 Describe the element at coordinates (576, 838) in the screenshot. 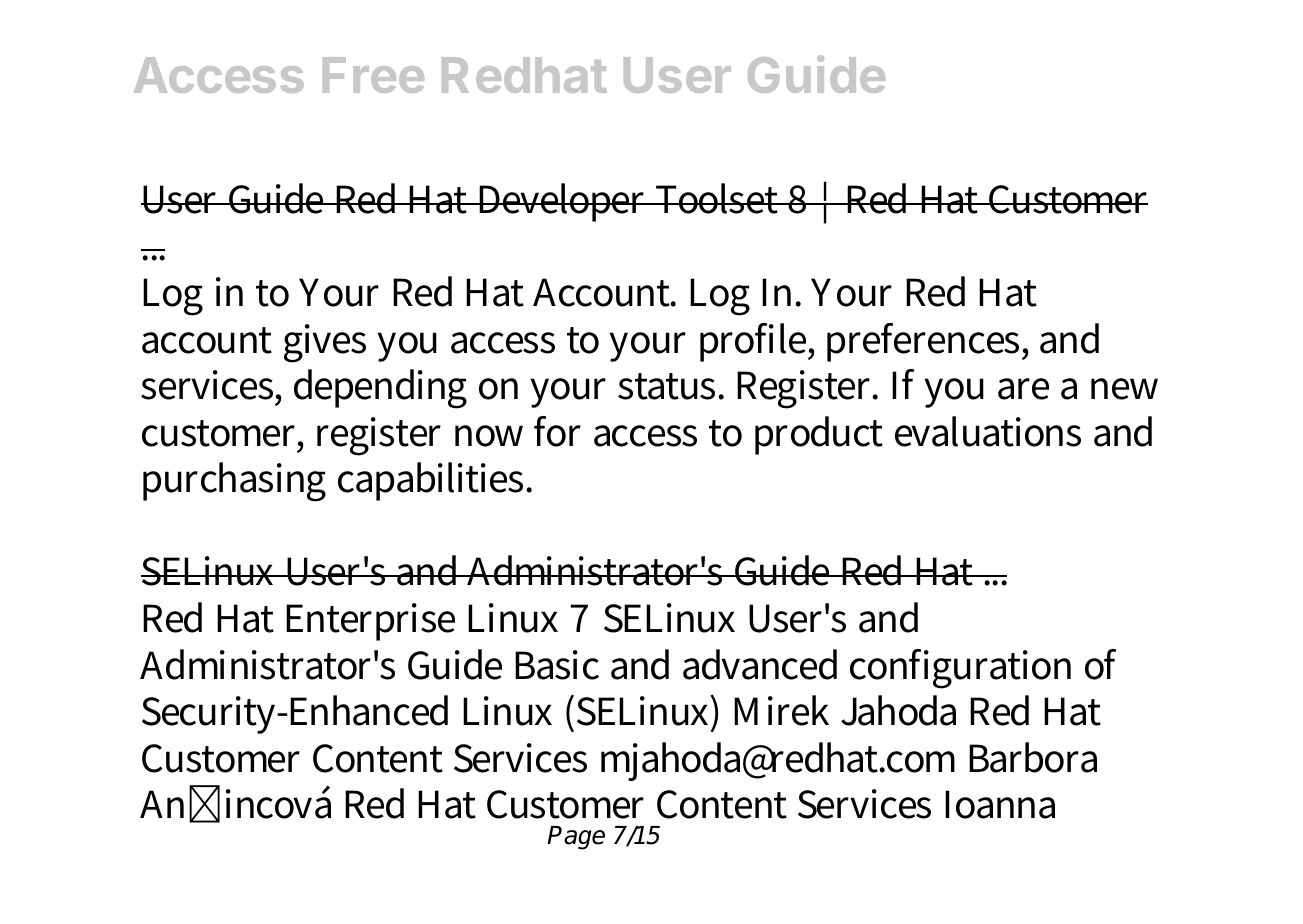

I see `Page` at that location.
